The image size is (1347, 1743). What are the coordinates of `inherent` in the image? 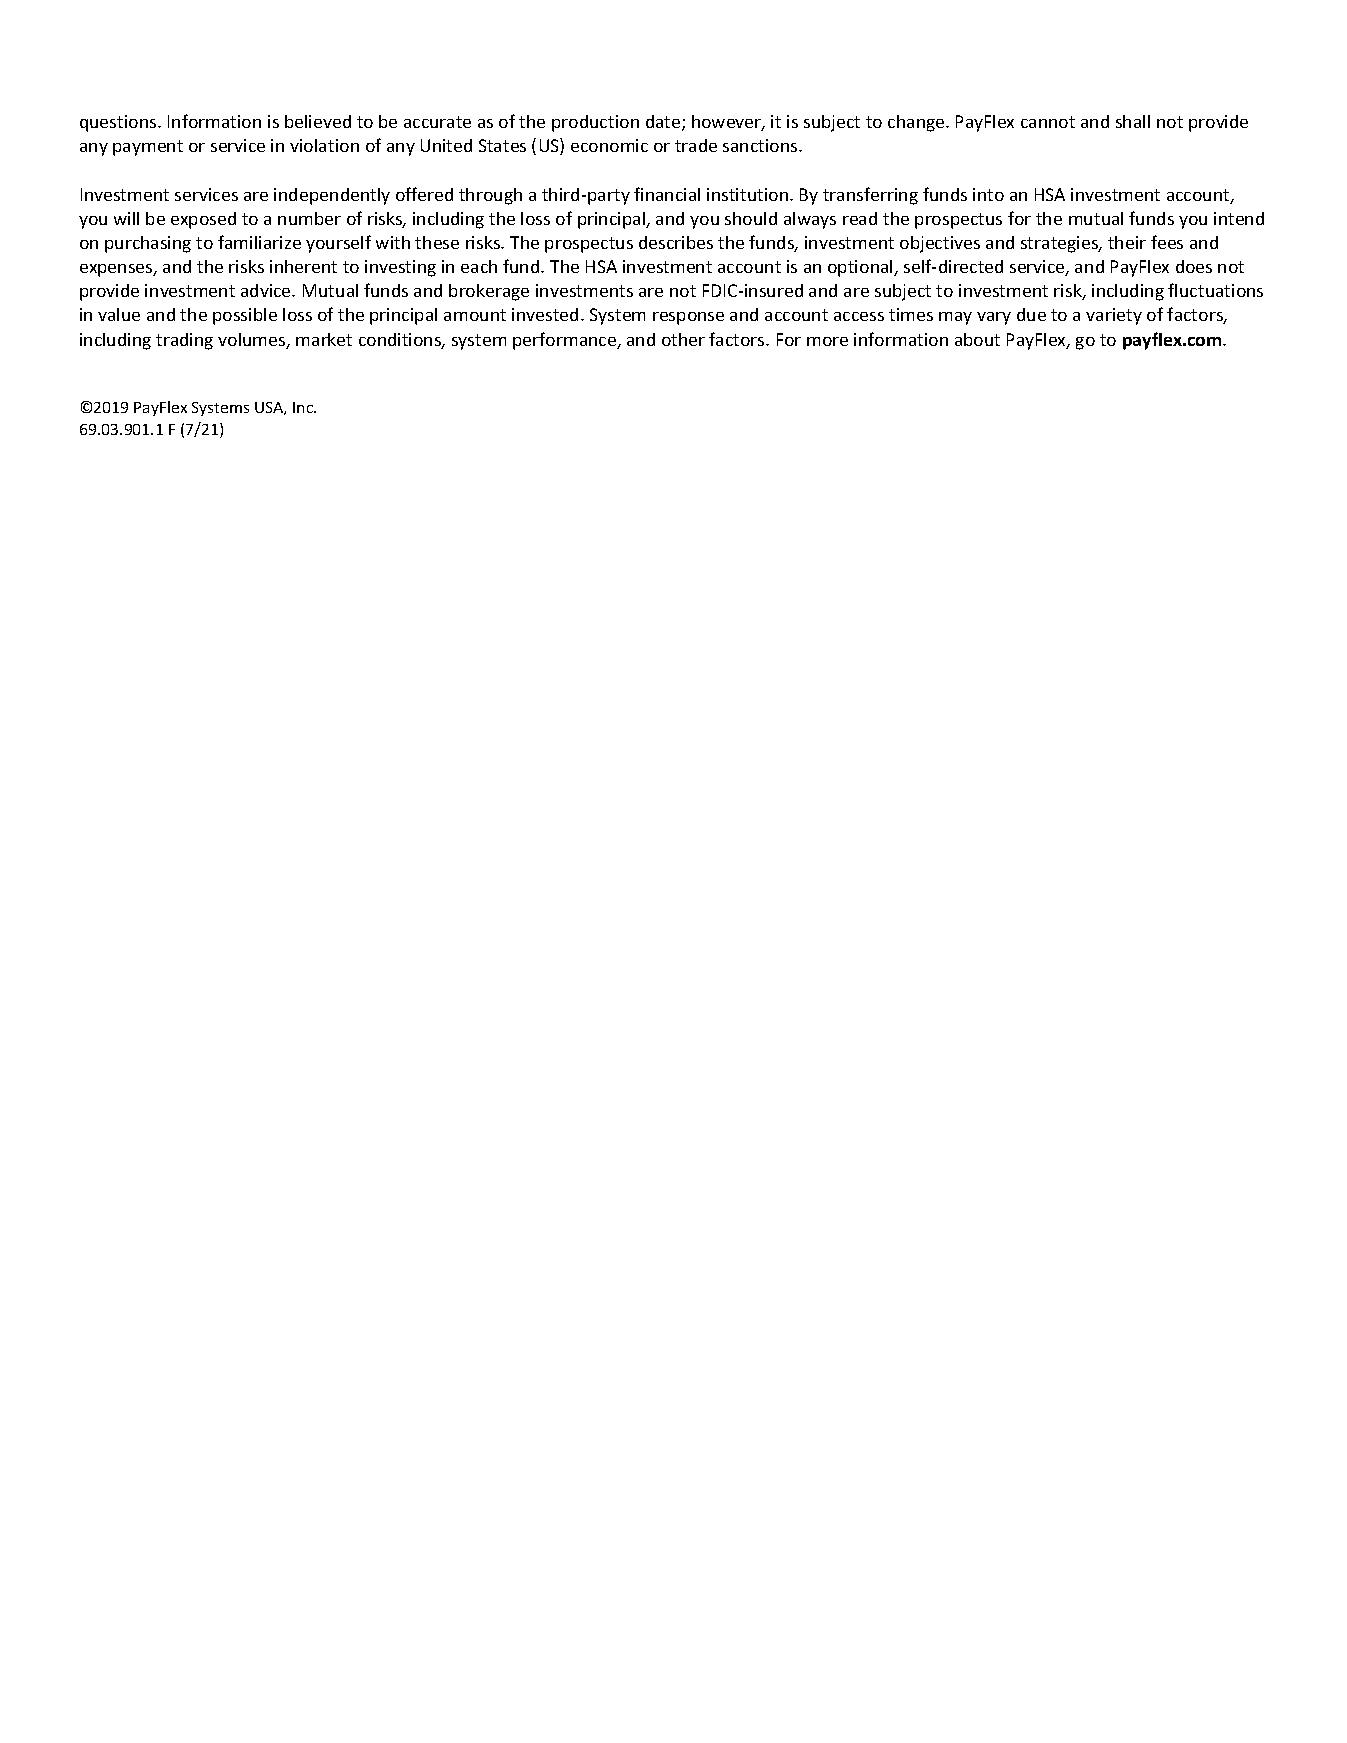 It's located at (303, 266).
